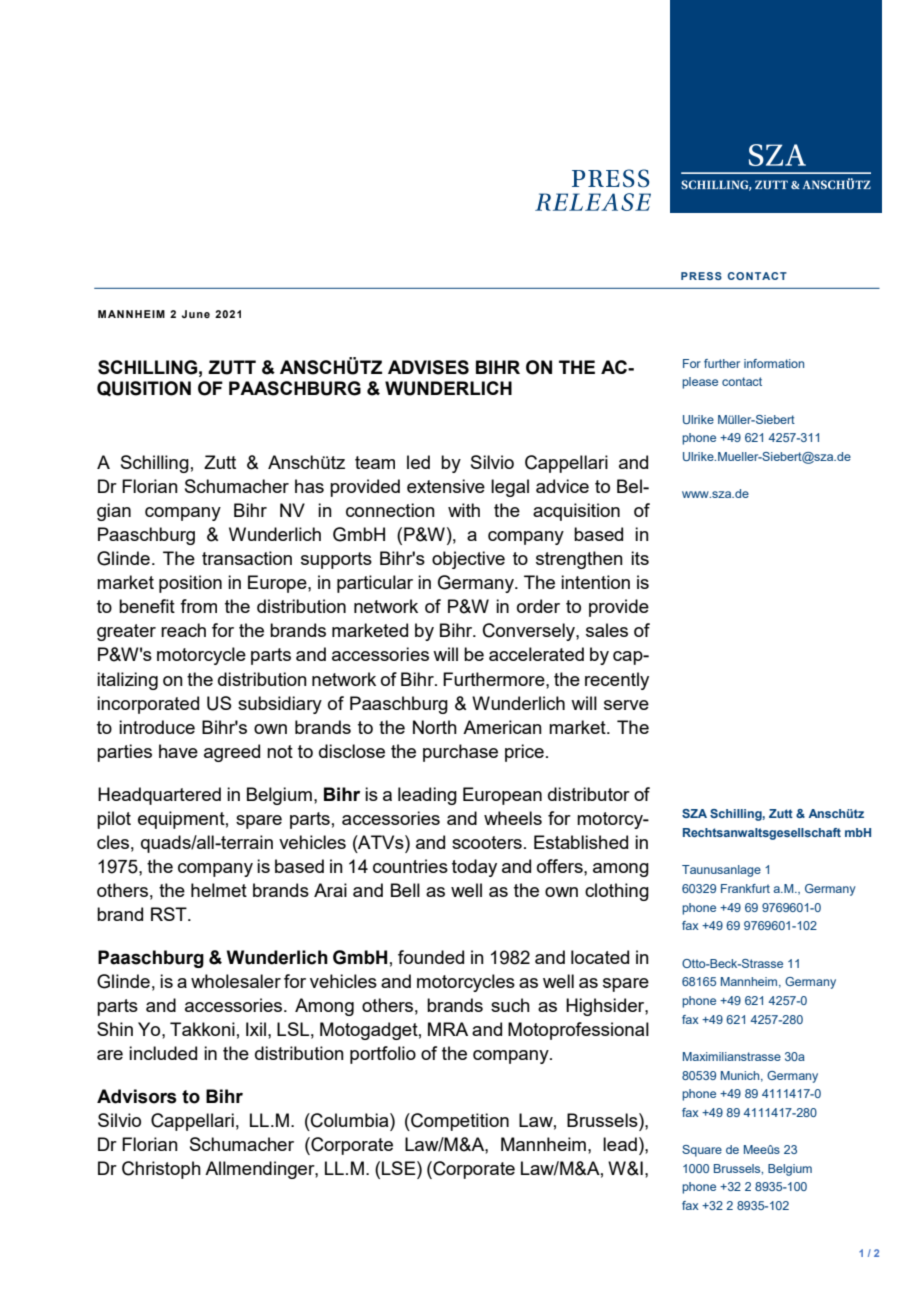  Describe the element at coordinates (700, 383) in the screenshot. I see `please` at that location.
